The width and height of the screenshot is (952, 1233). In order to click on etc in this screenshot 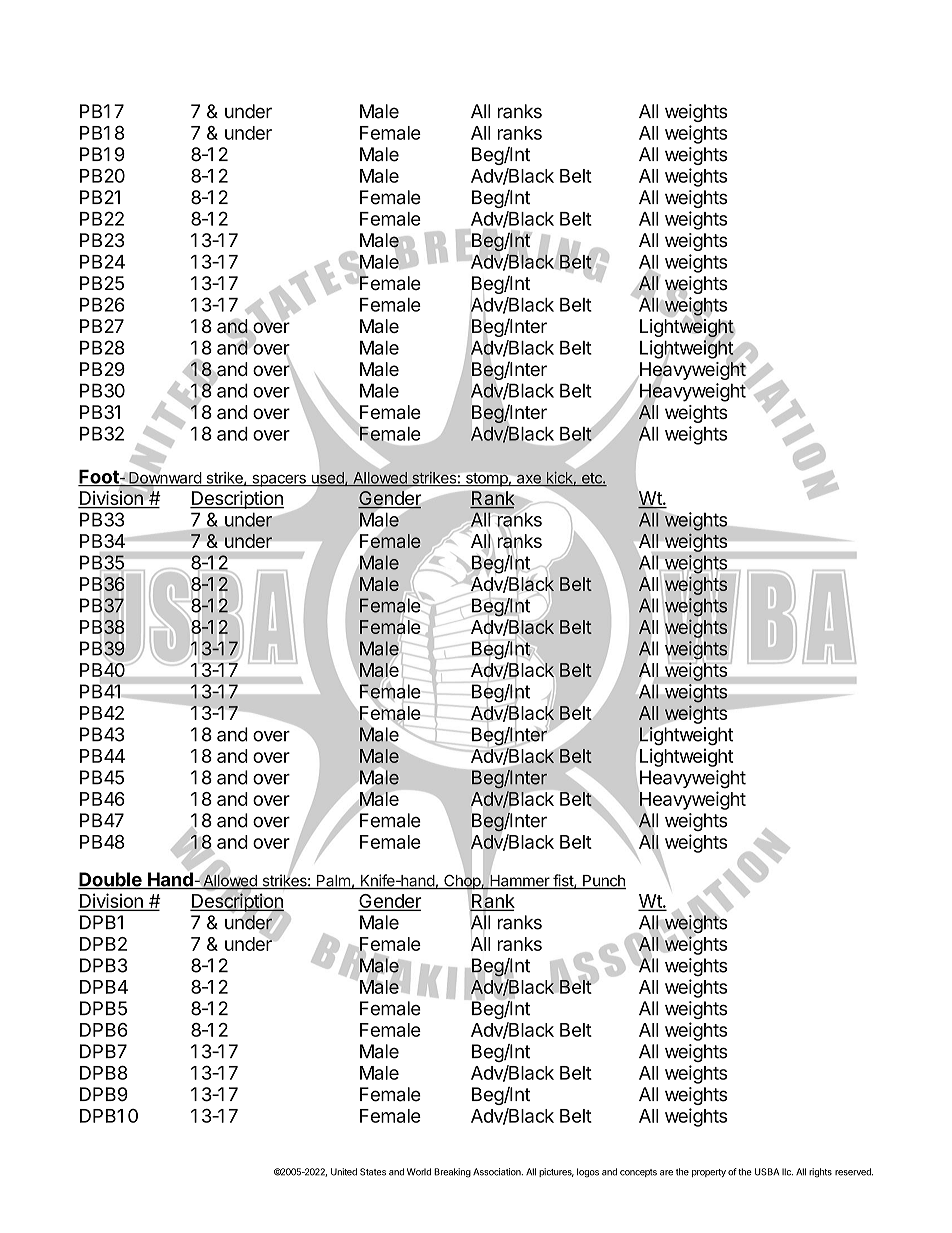, I will do `click(591, 479)`.
